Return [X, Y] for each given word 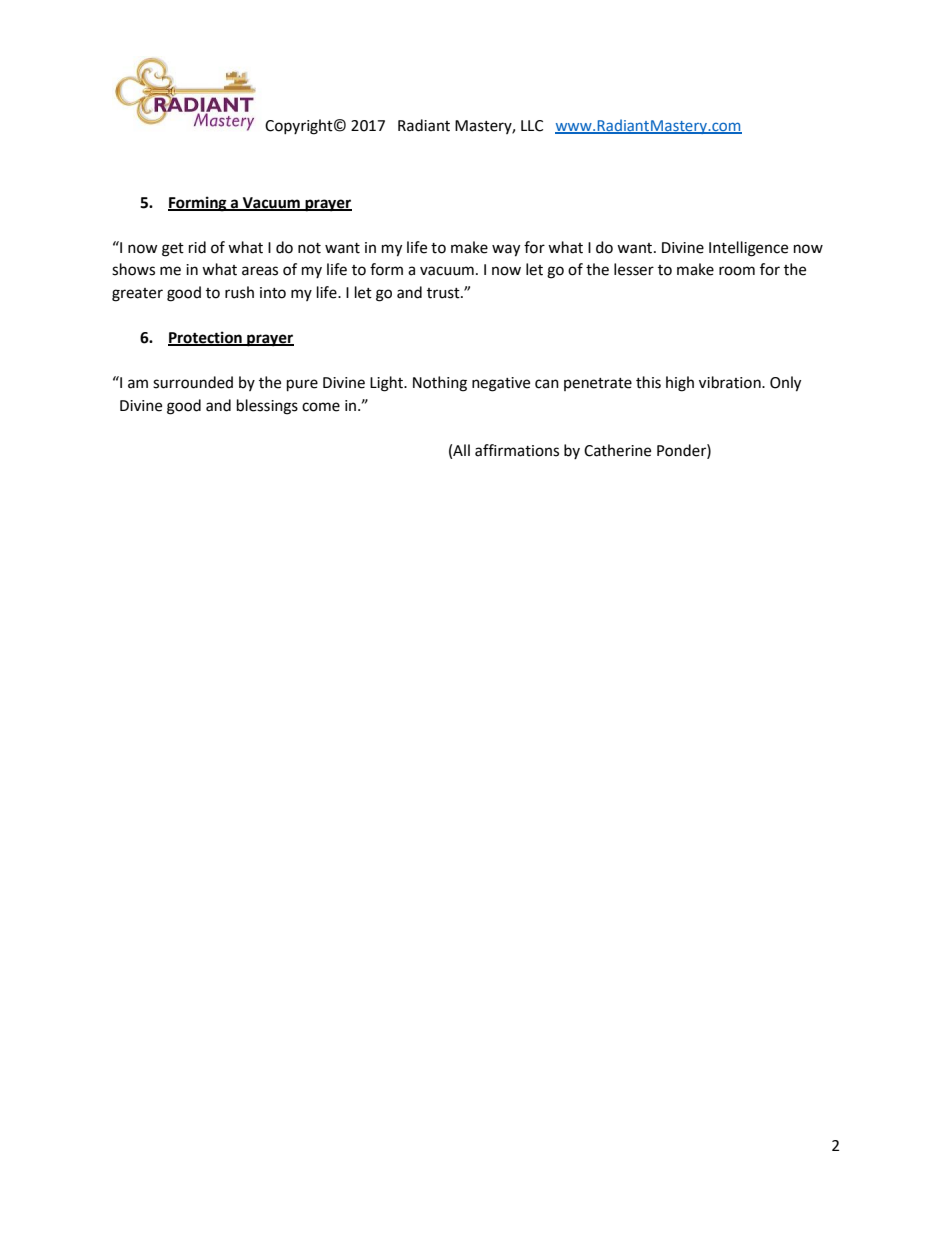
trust [444, 293]
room [737, 271]
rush [239, 292]
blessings [267, 407]
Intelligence [748, 249]
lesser [634, 269]
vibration [731, 382]
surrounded [193, 382]
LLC [532, 126]
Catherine [617, 450]
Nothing [440, 384]
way [506, 250]
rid [197, 247]
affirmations [517, 450]
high [680, 384]
